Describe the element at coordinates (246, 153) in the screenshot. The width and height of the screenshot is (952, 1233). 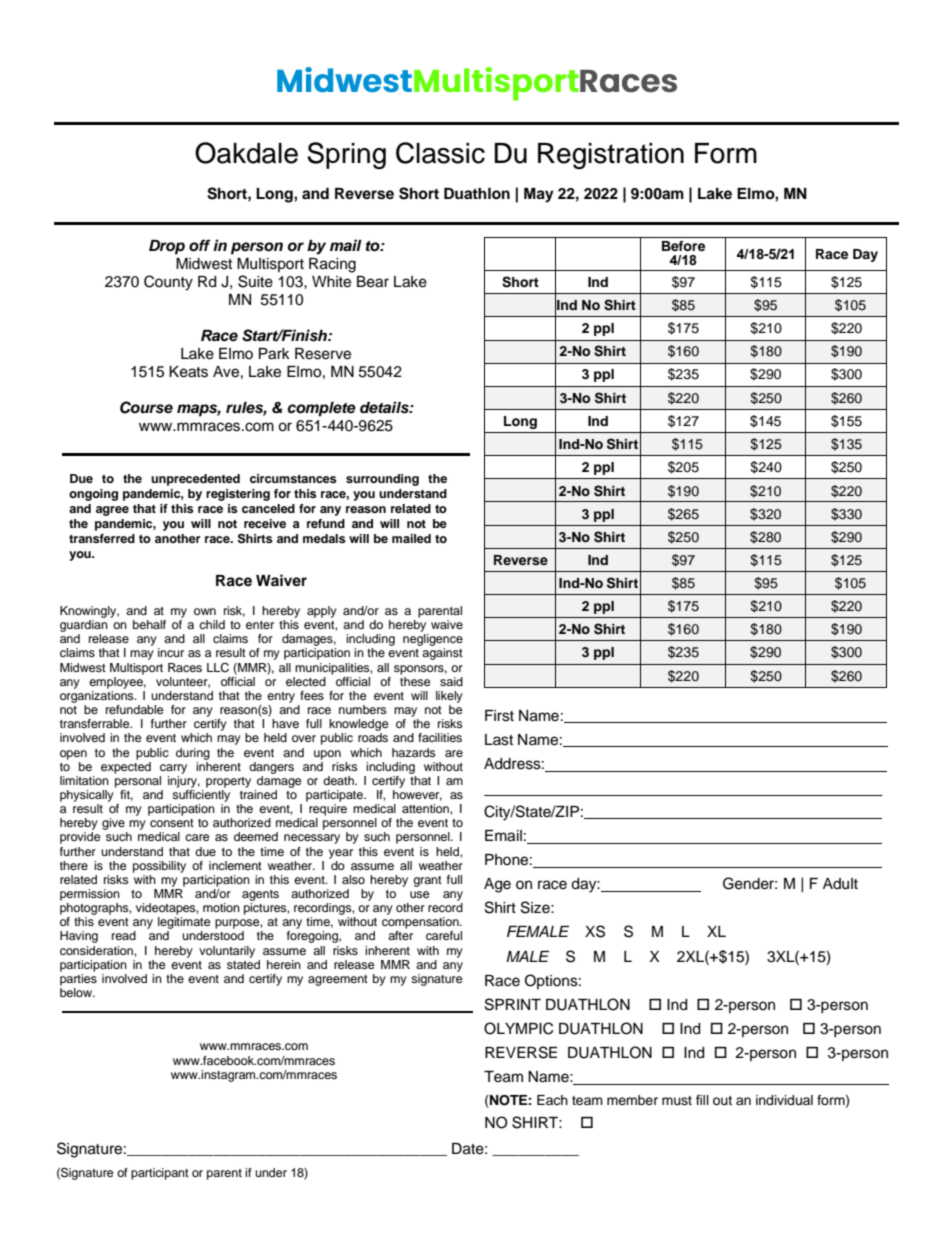
I see `Oakdale` at that location.
